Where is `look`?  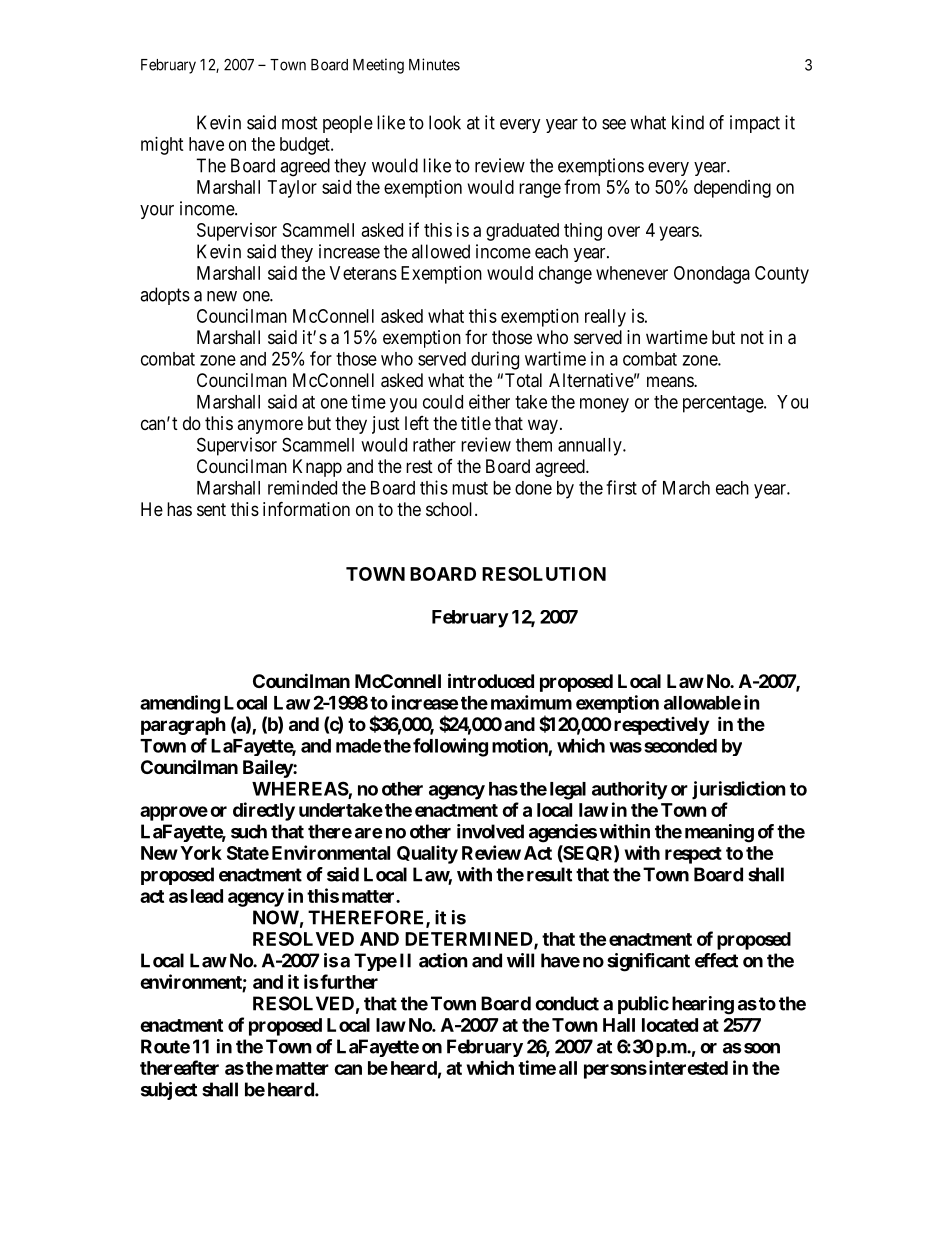
look is located at coordinates (445, 122).
